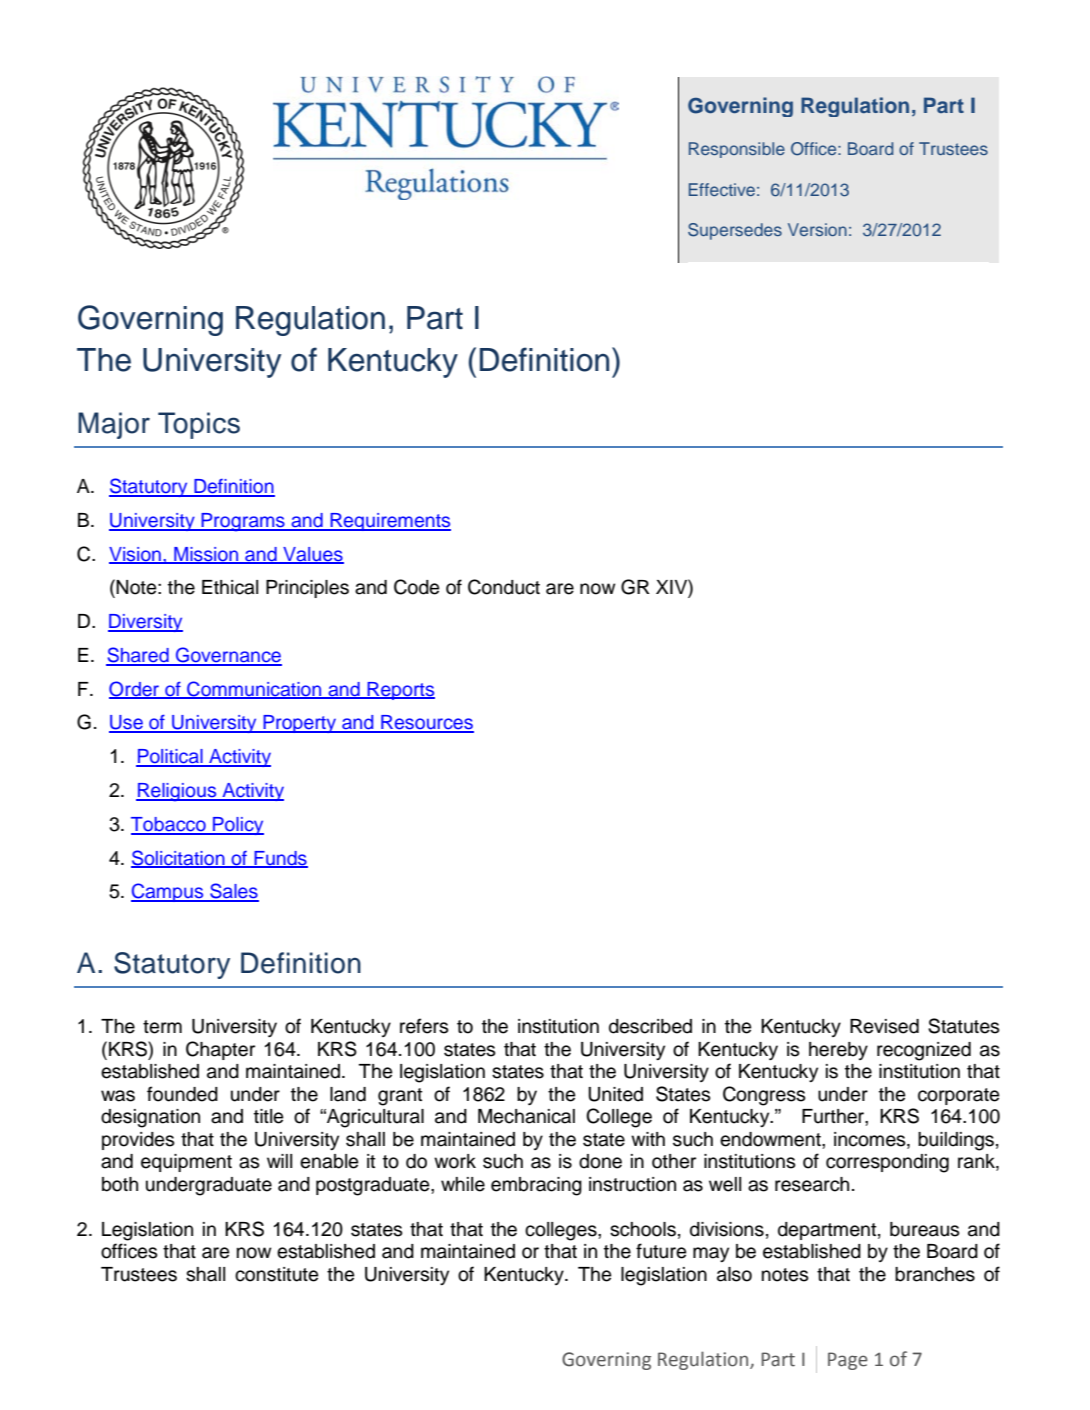  I want to click on Revised, so click(884, 1026).
